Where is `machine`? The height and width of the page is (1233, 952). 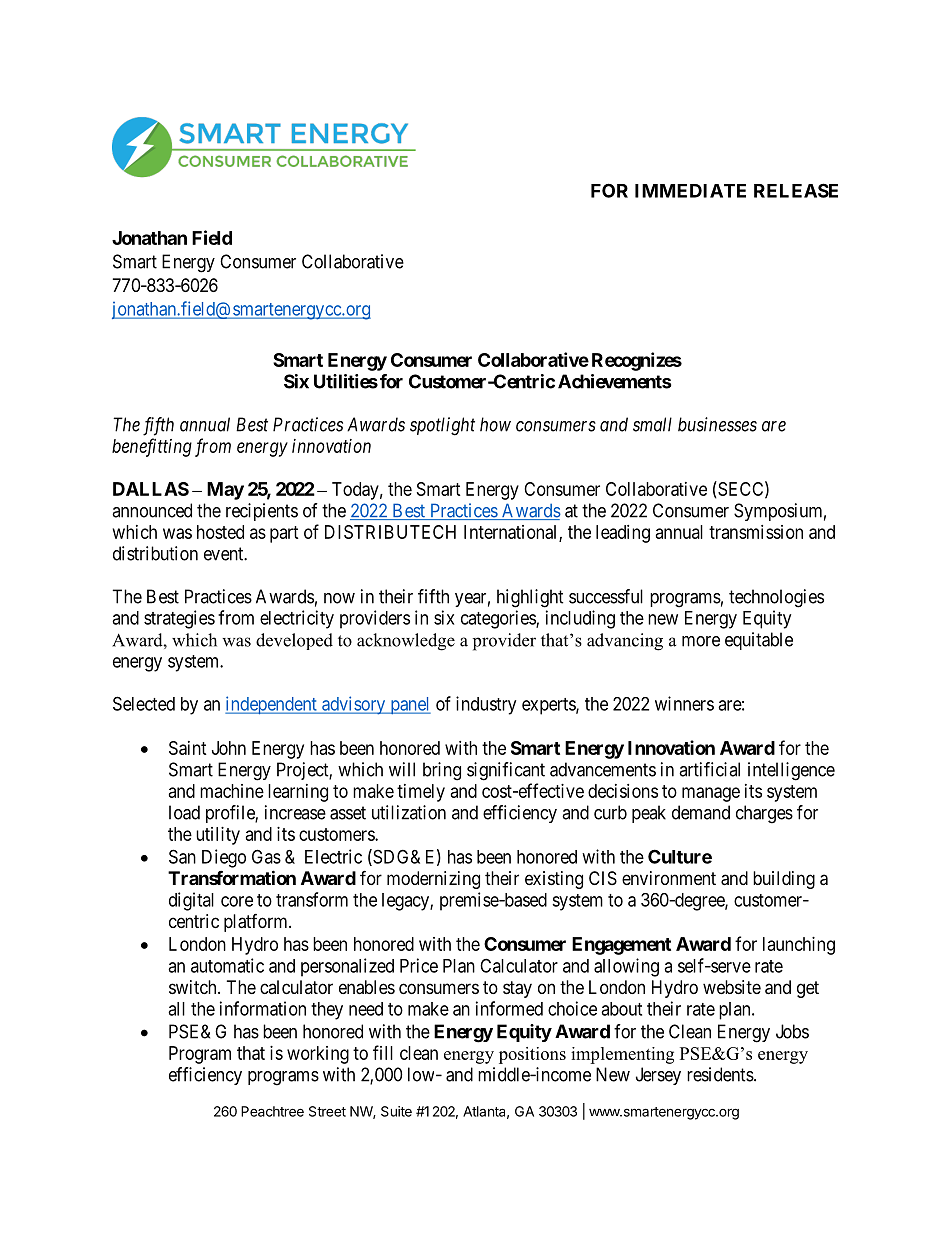
machine is located at coordinates (232, 791).
